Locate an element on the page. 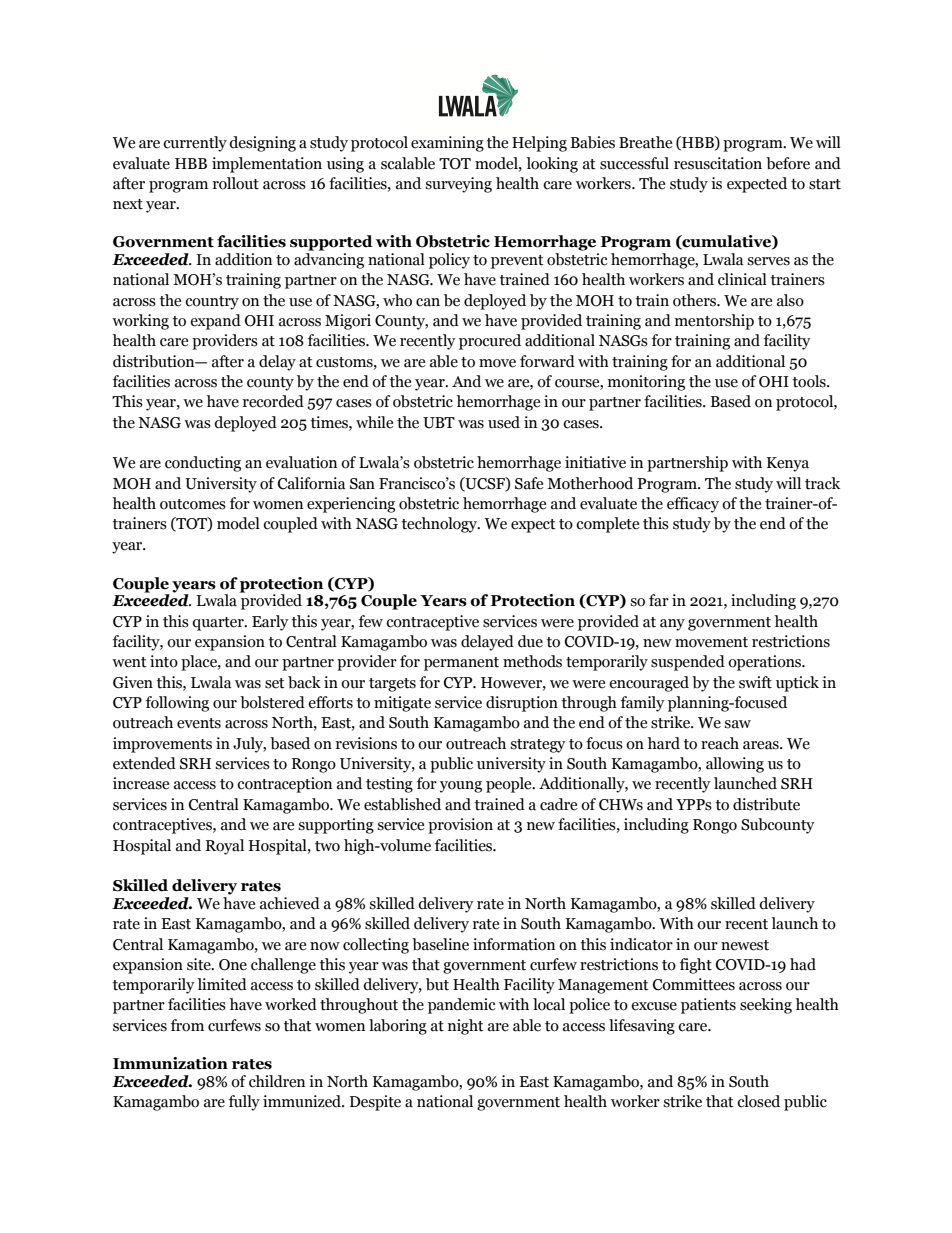 Image resolution: width=952 pixels, height=1233 pixels. recorded is located at coordinates (273, 401).
